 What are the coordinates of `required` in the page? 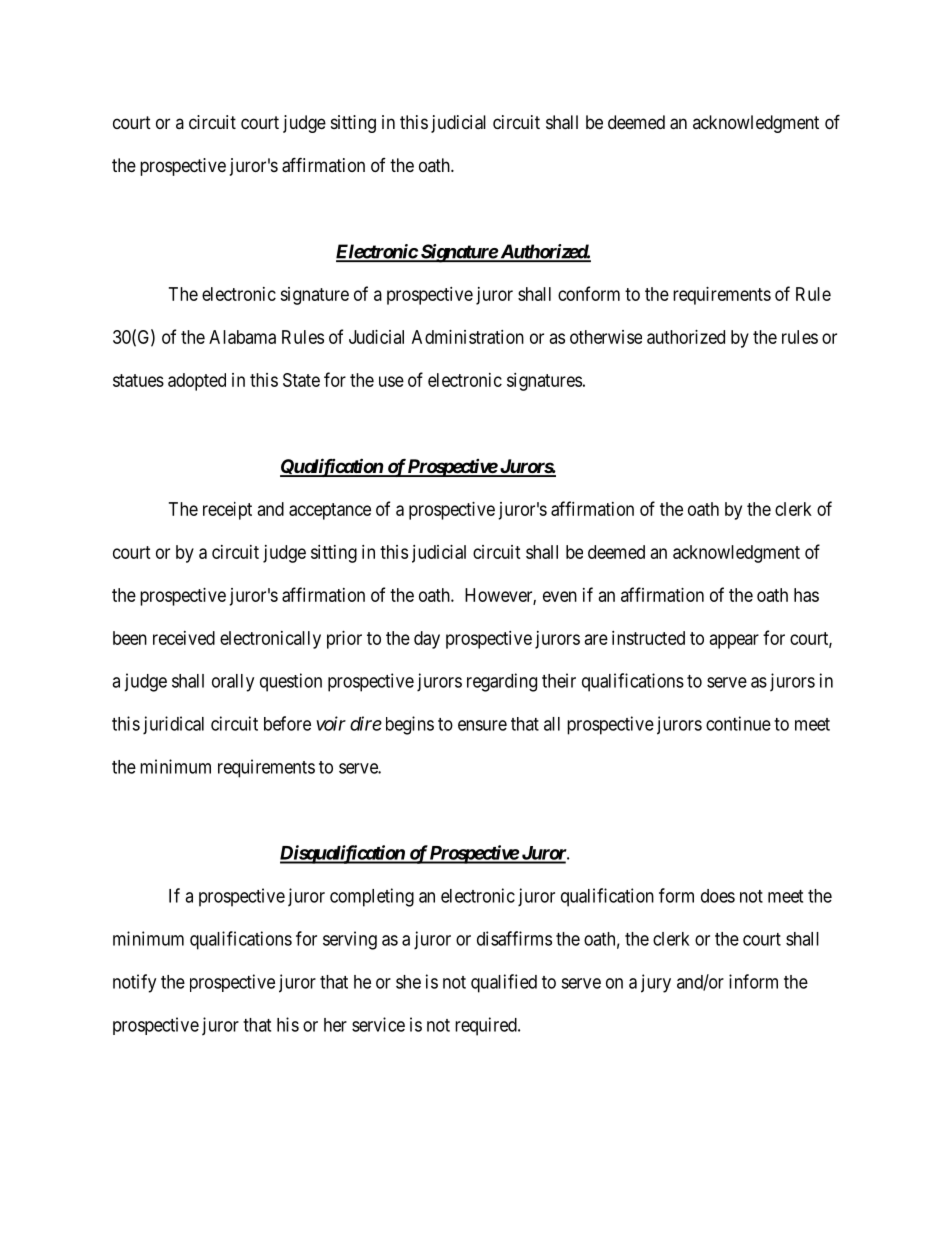 It's located at (487, 1026).
